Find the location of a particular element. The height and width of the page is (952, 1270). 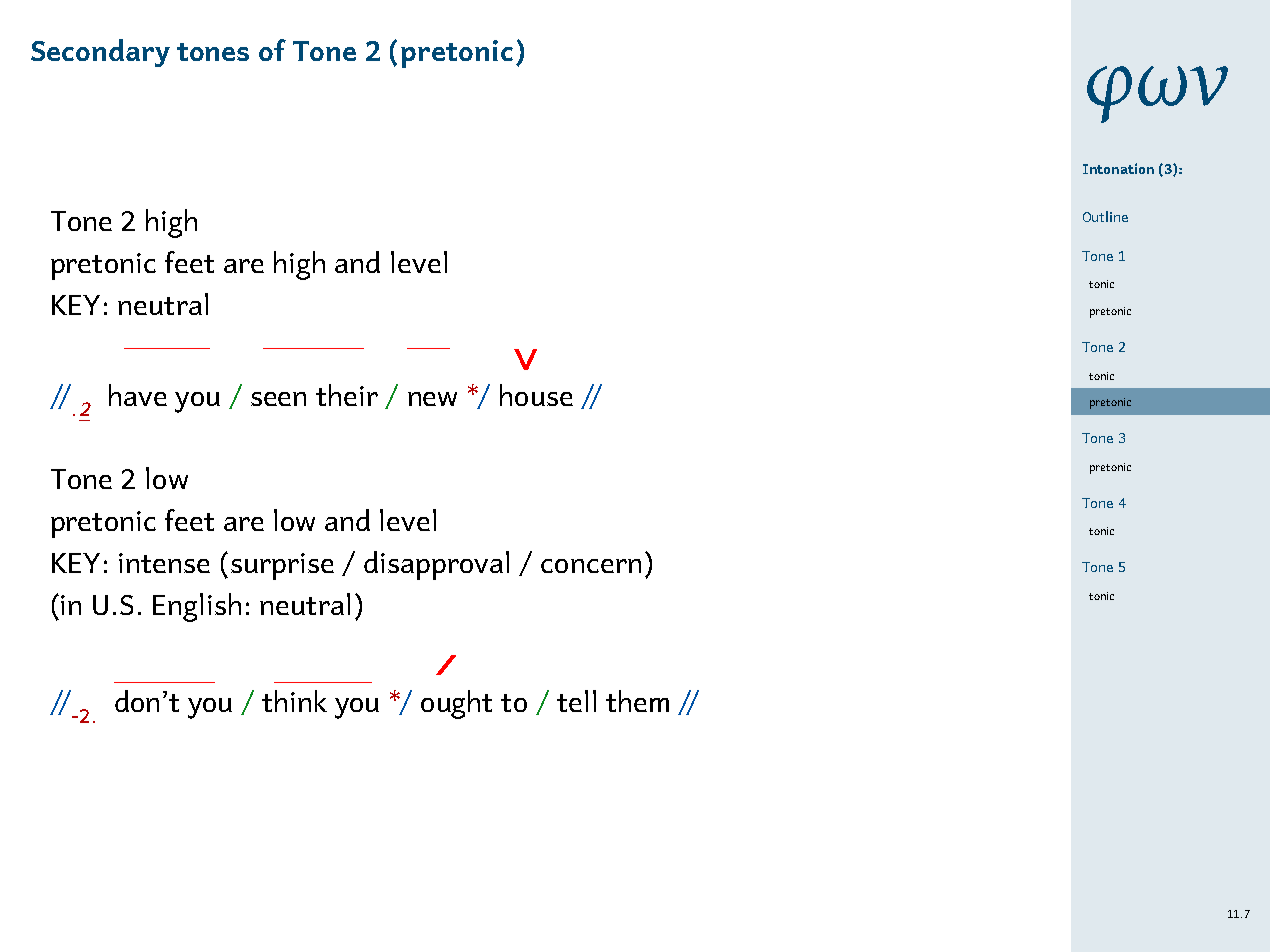

concern is located at coordinates (591, 566).
